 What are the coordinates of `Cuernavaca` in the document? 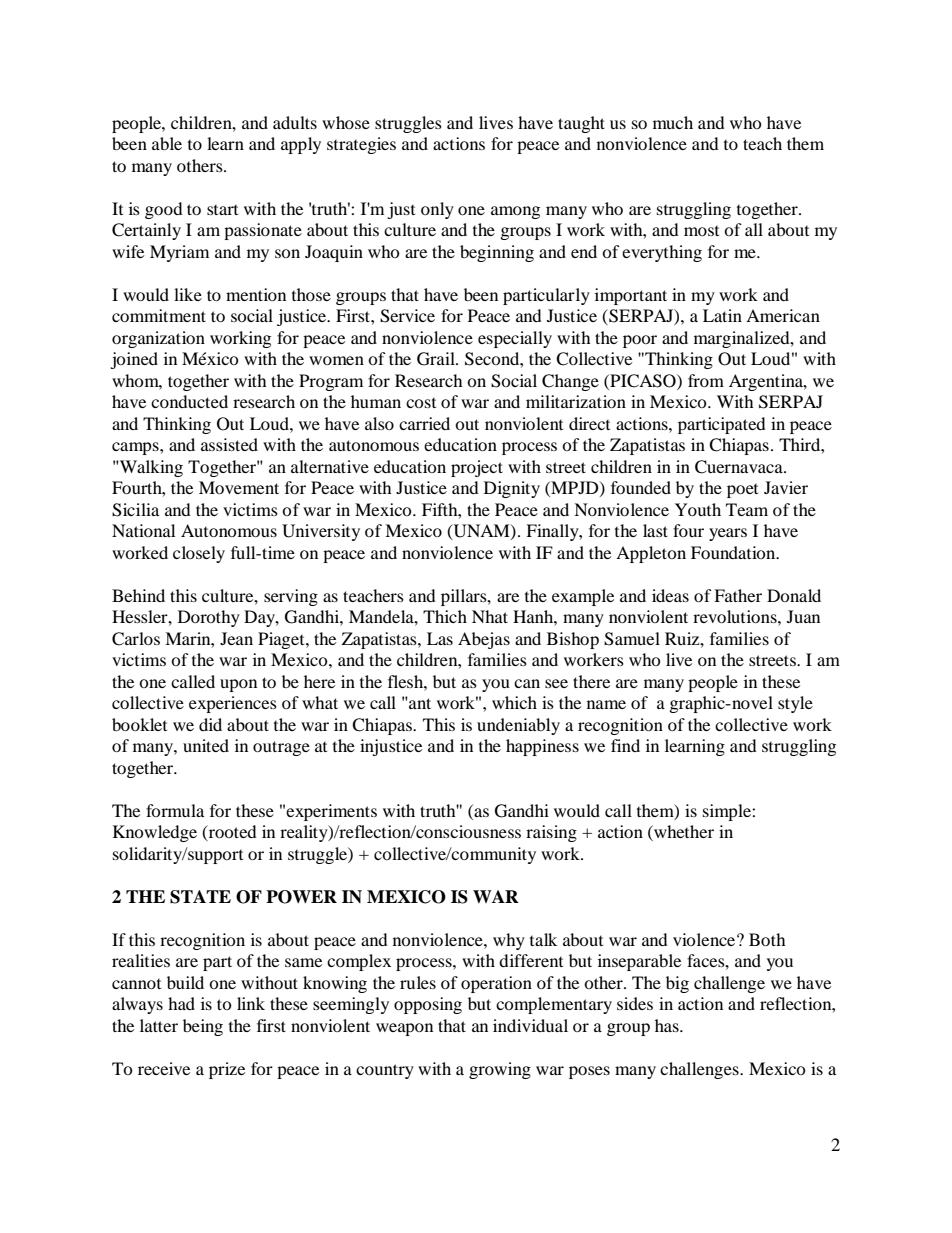 It's located at (740, 467).
